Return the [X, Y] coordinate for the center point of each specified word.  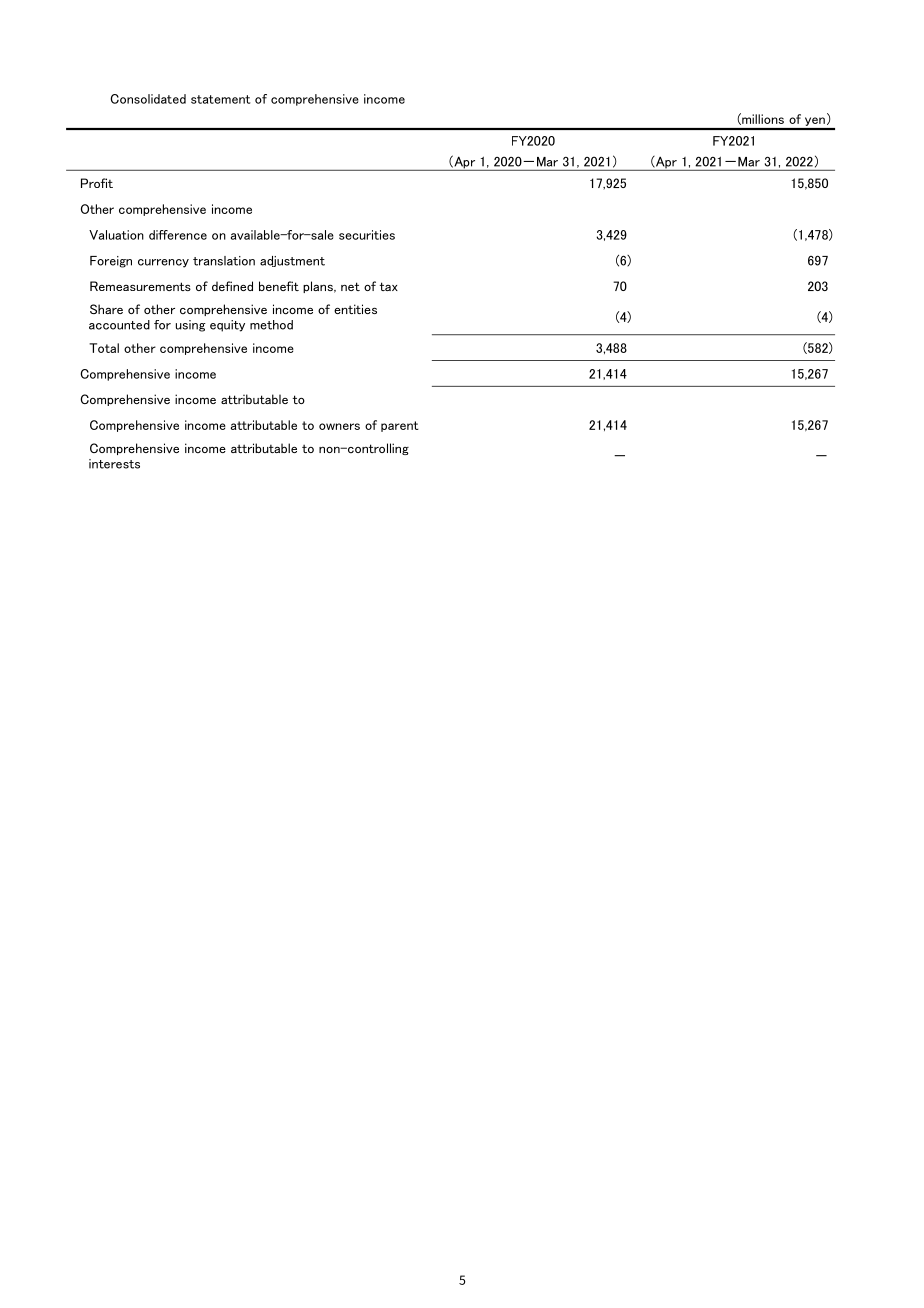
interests [114, 464]
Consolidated [148, 99]
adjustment [292, 261]
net [350, 286]
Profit [97, 183]
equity [227, 326]
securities [367, 235]
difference [178, 235]
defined [232, 286]
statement [221, 99]
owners [339, 426]
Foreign [111, 262]
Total [104, 348]
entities [355, 309]
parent [400, 426]
